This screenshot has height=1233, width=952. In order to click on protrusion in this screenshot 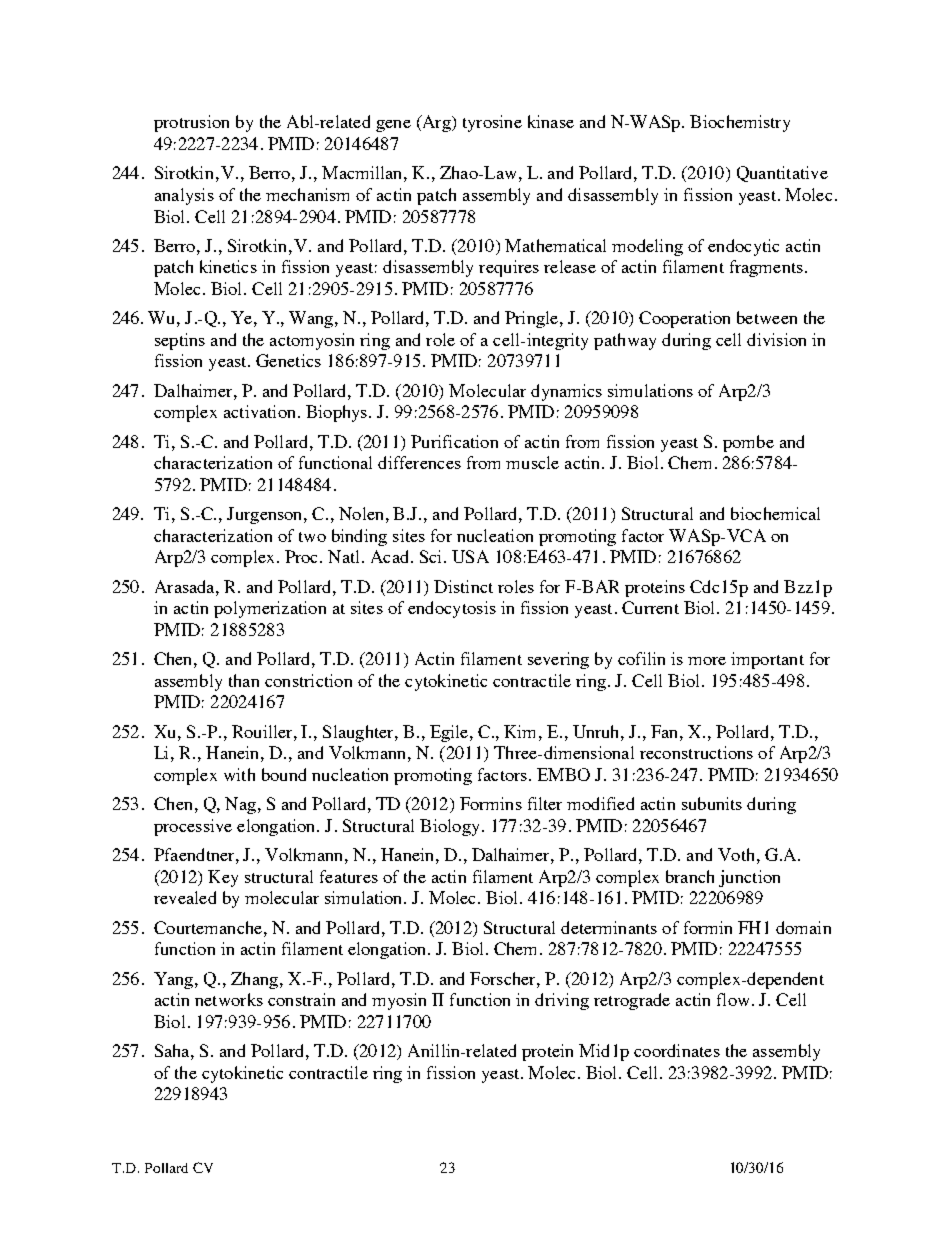, I will do `click(191, 123)`.
